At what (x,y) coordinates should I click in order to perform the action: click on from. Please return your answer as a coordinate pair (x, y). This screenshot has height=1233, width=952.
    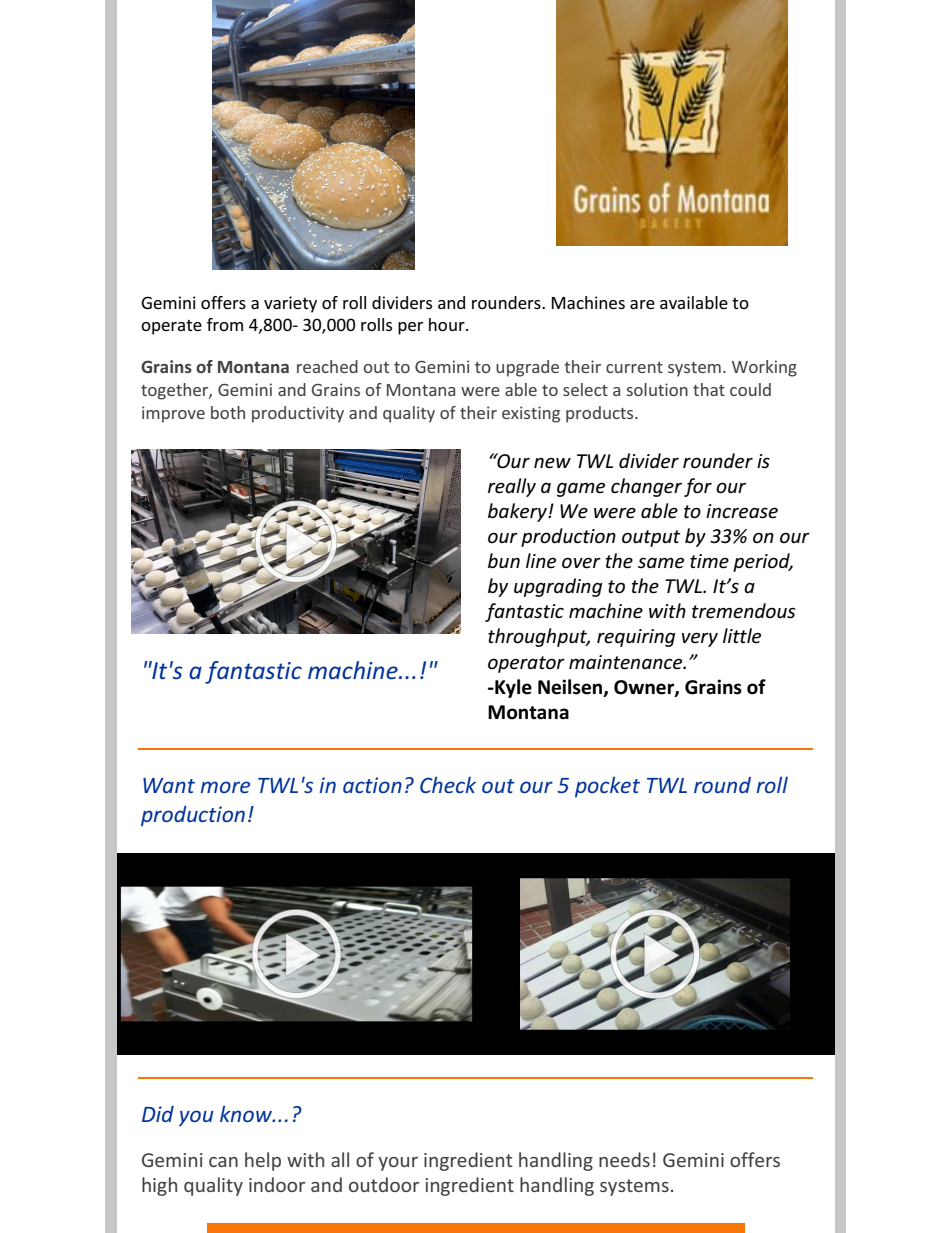
    Looking at the image, I should click on (225, 324).
